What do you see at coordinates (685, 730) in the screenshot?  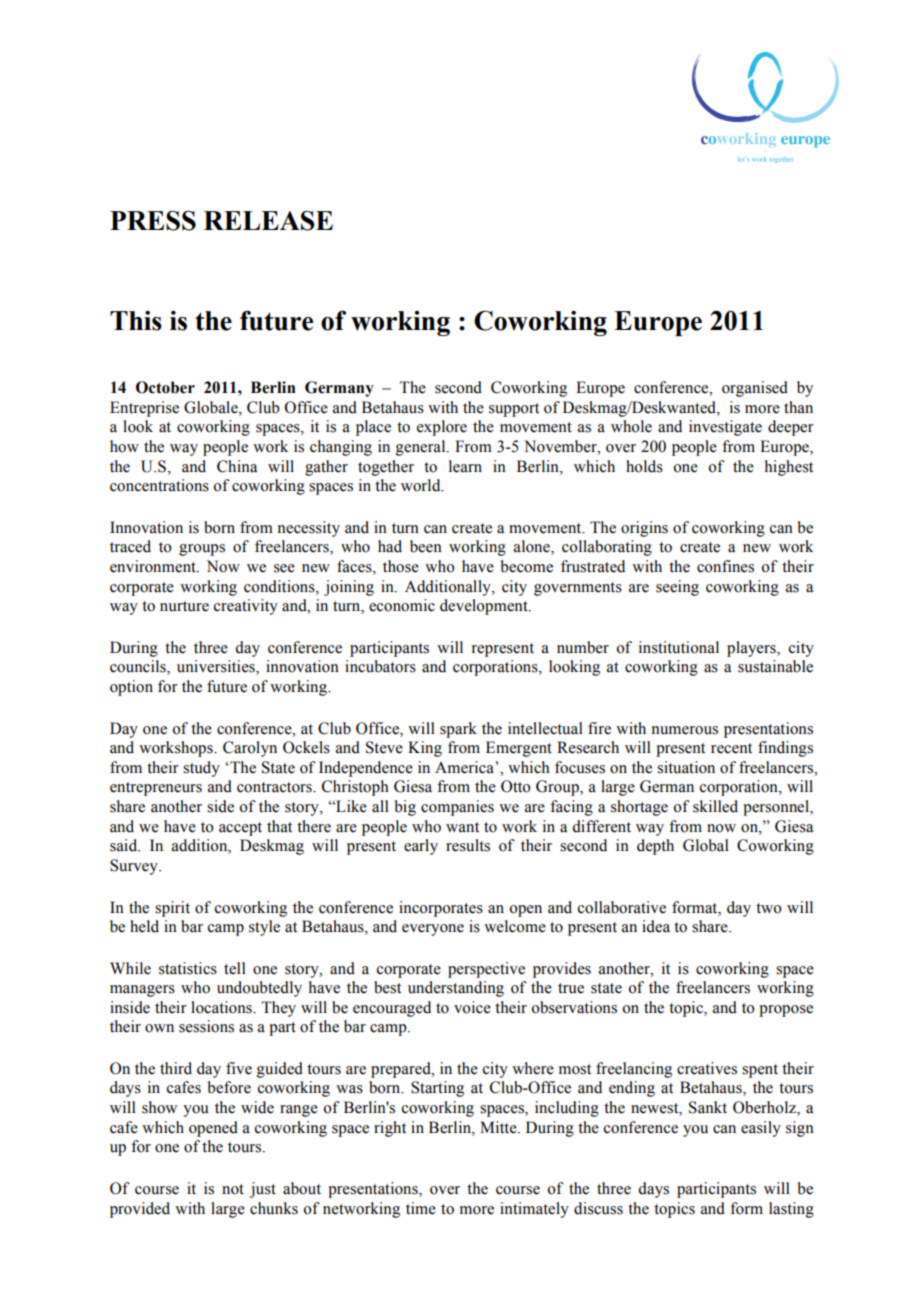 I see `numerous` at bounding box center [685, 730].
